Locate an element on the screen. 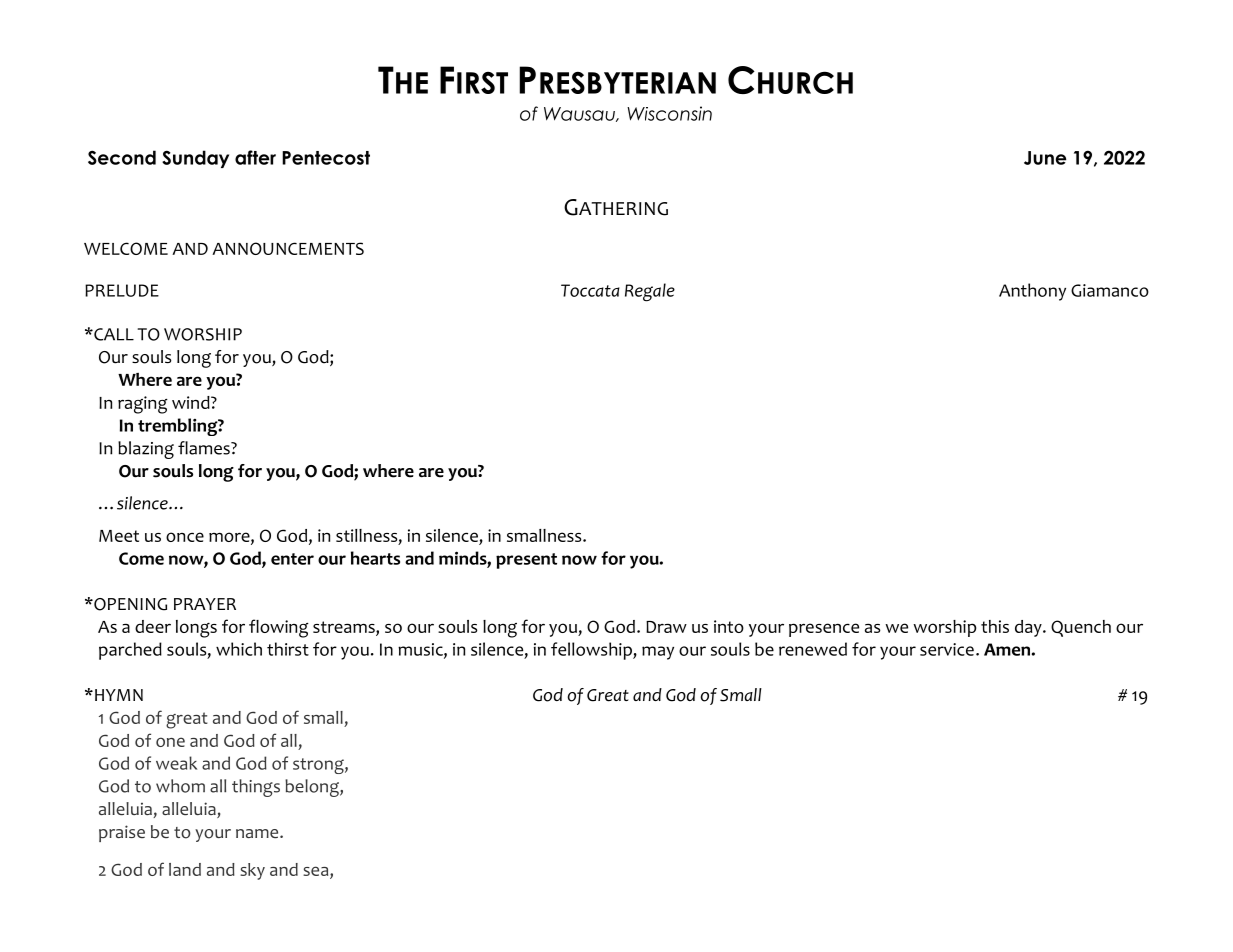 Image resolution: width=1233 pixels, height=952 pixels. name is located at coordinates (258, 833).
